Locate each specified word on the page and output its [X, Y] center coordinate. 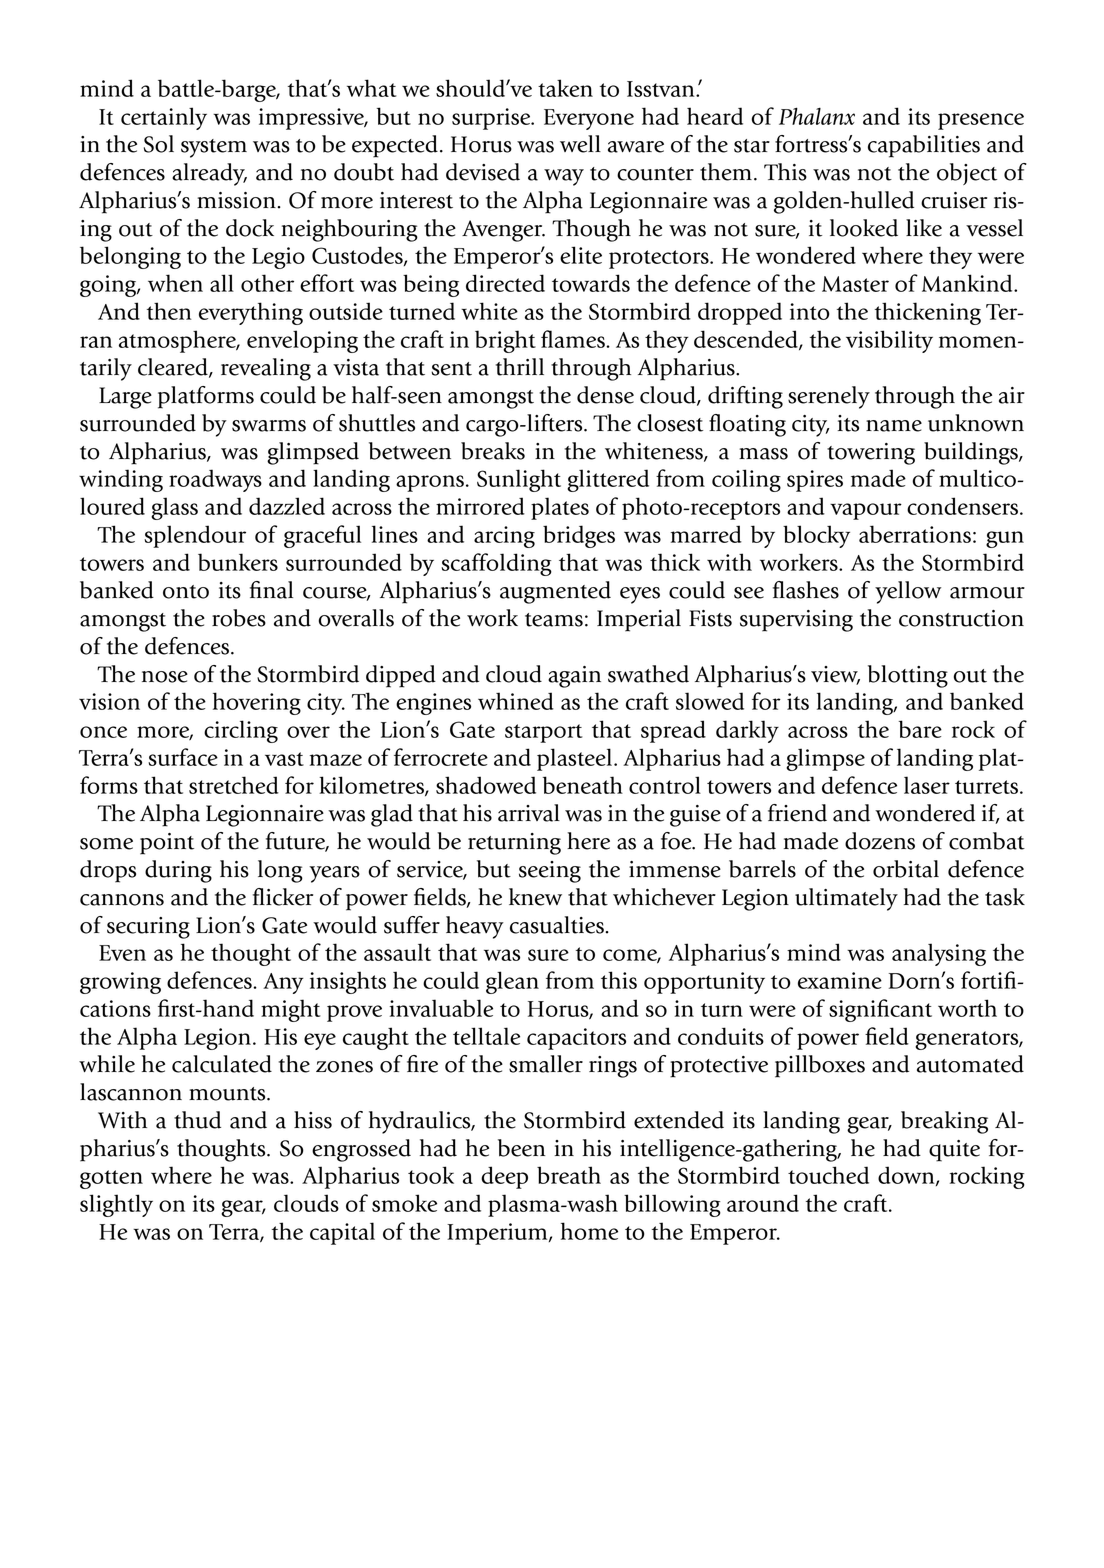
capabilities [924, 146]
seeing [550, 872]
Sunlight [519, 480]
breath [569, 1175]
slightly [116, 1205]
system [214, 148]
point [167, 844]
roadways [215, 480]
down [907, 1176]
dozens [880, 841]
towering [871, 454]
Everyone [589, 119]
